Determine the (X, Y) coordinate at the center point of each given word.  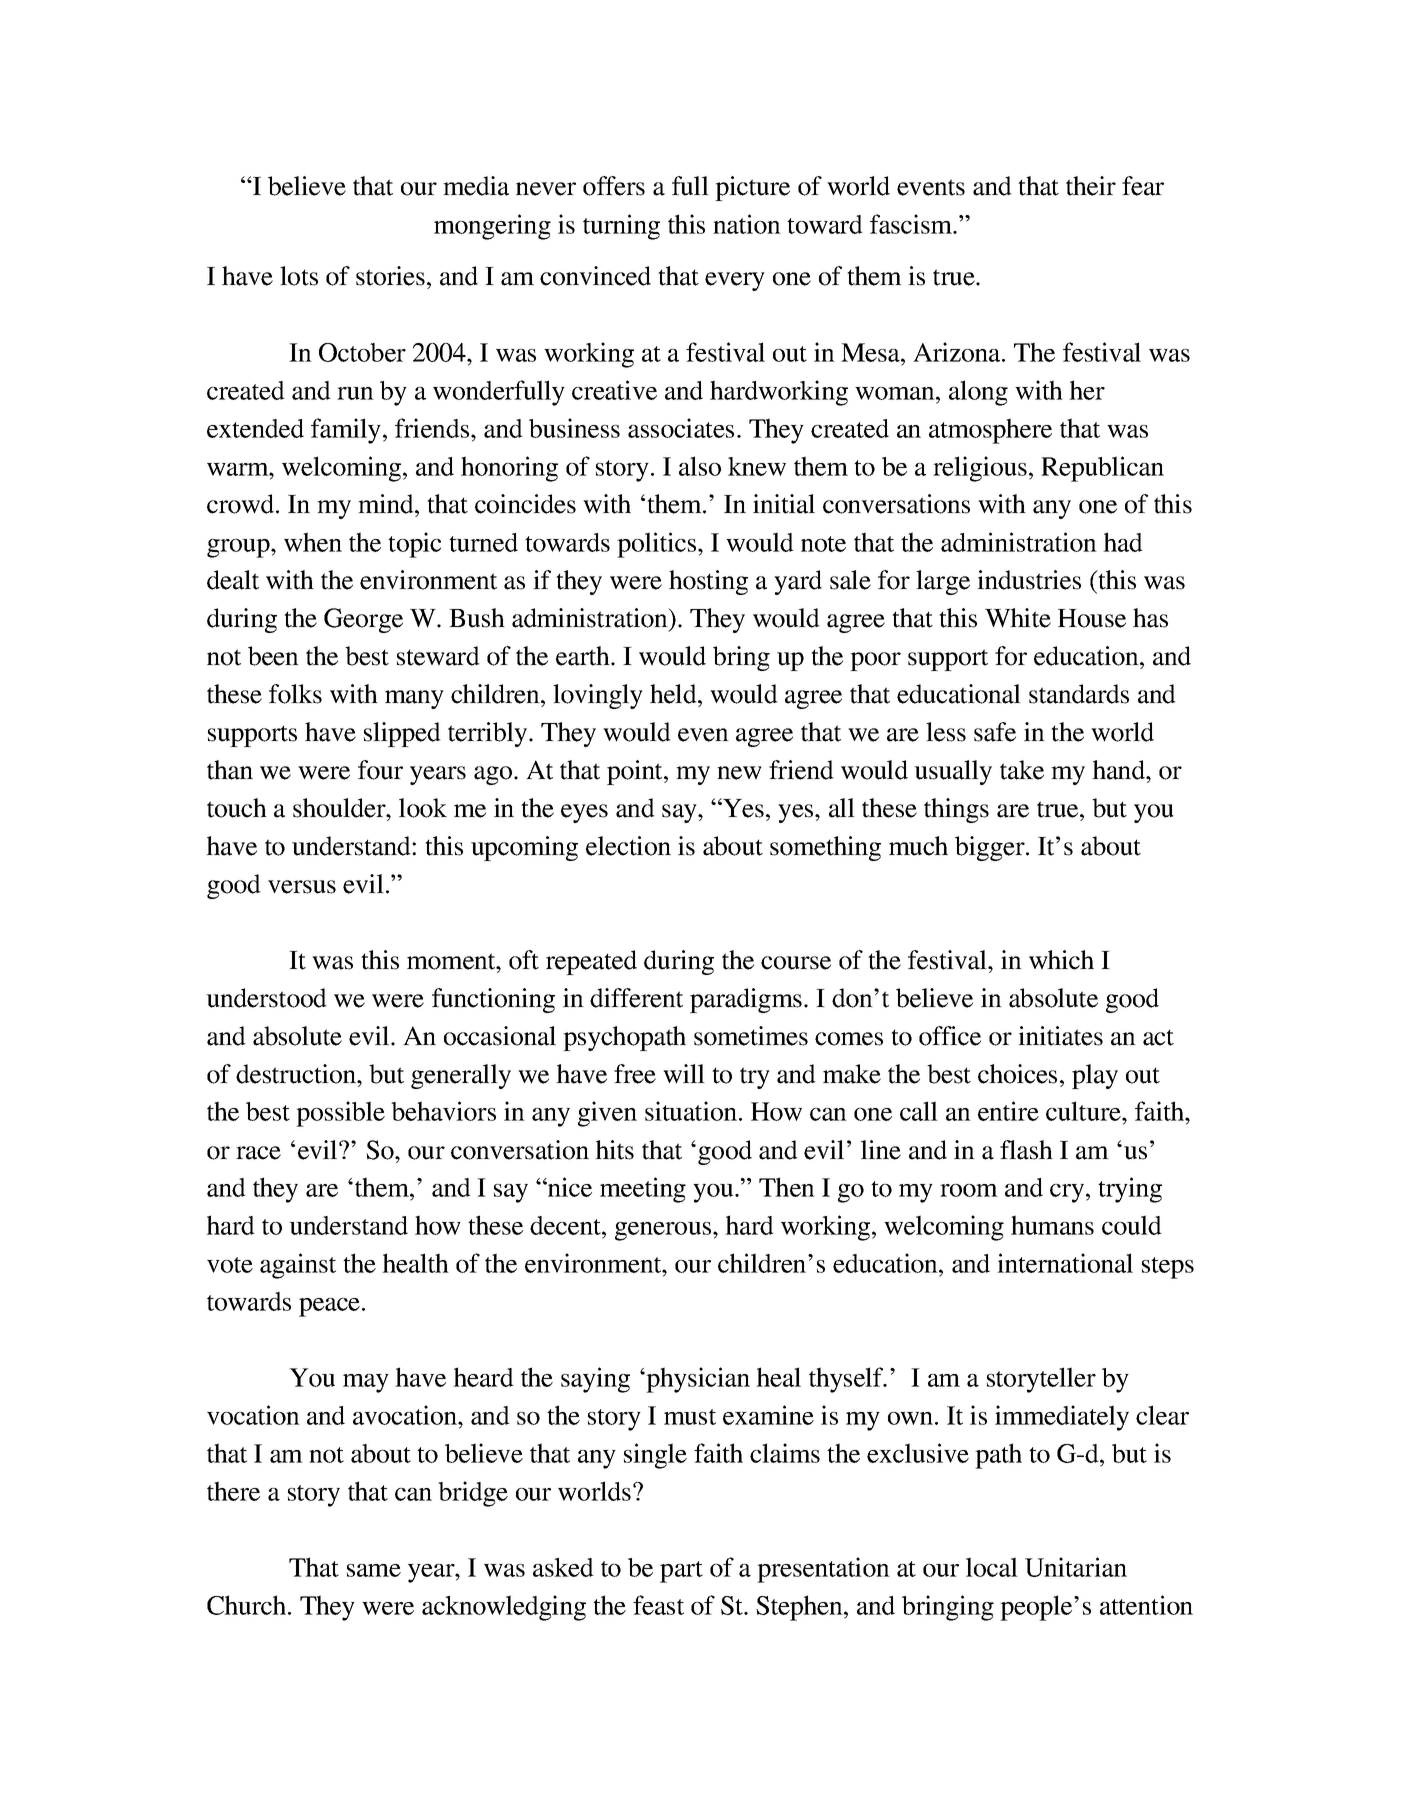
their (1091, 186)
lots (299, 276)
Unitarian (1076, 1567)
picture (752, 188)
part (681, 1572)
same (374, 1570)
